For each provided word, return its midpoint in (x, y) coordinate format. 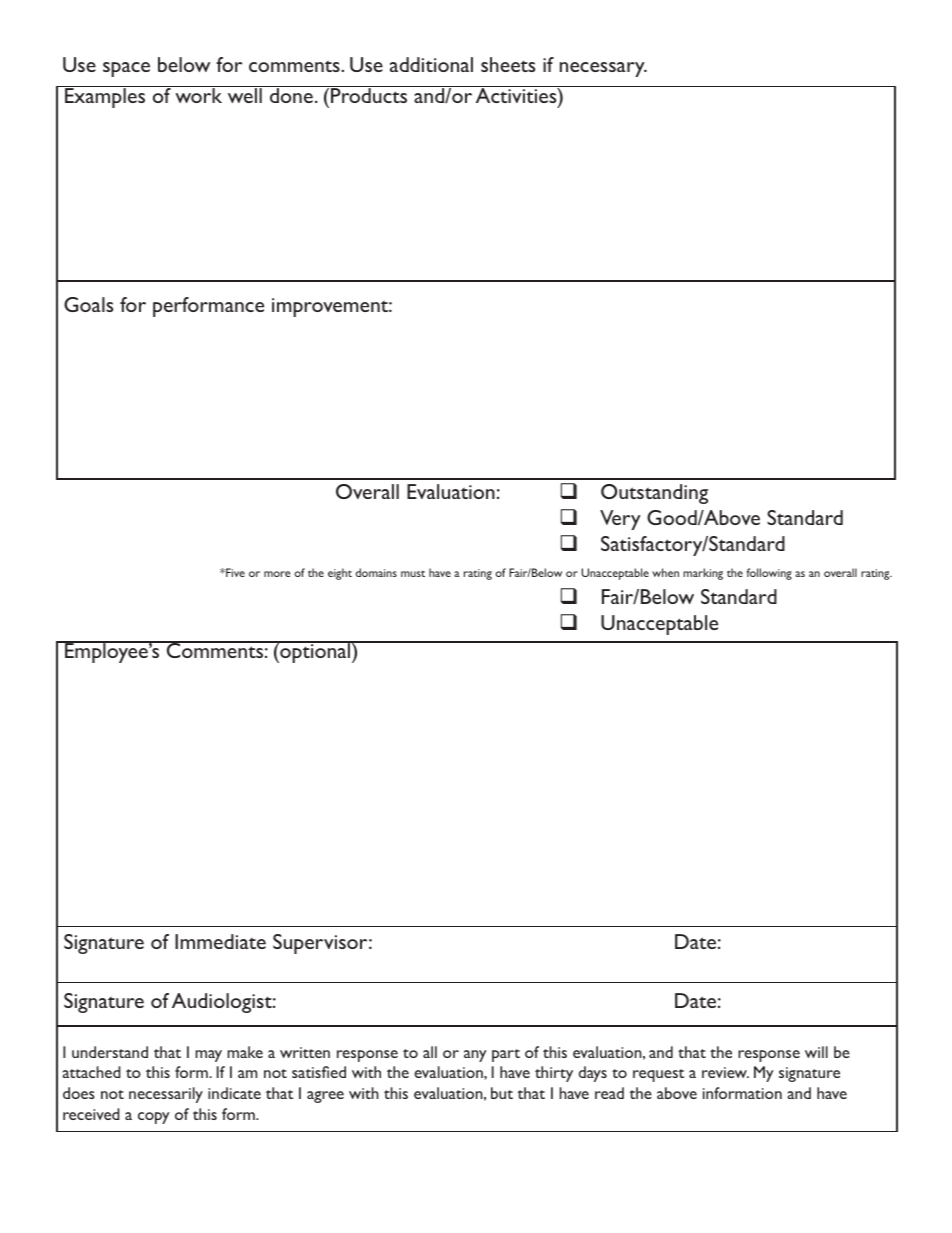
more (277, 574)
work (199, 94)
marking (703, 574)
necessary (603, 69)
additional (431, 64)
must (413, 573)
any (475, 1056)
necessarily (166, 1095)
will (816, 1052)
